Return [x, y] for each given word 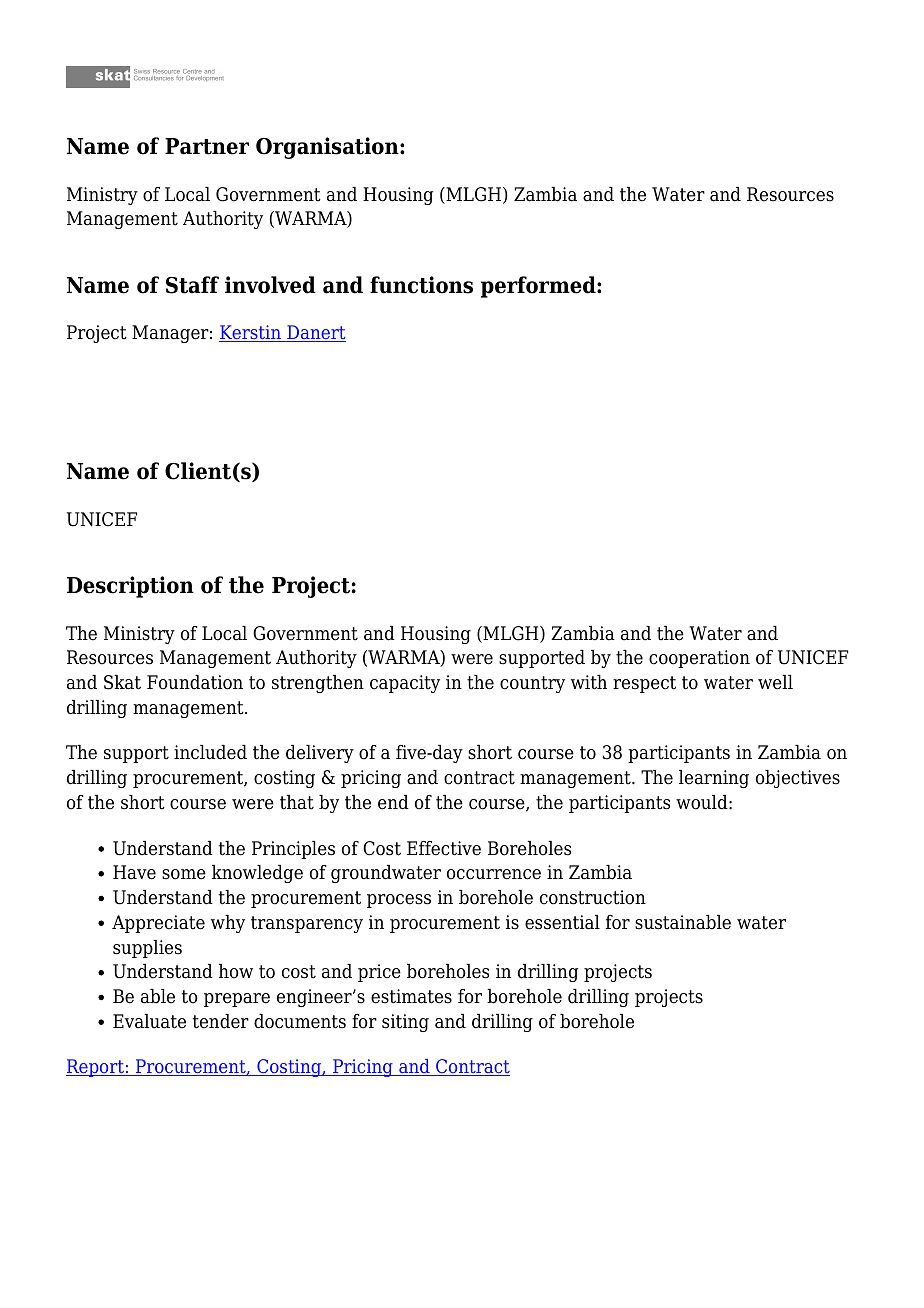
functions [421, 285]
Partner [207, 146]
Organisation [328, 148]
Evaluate [149, 1021]
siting [405, 1023]
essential [562, 922]
